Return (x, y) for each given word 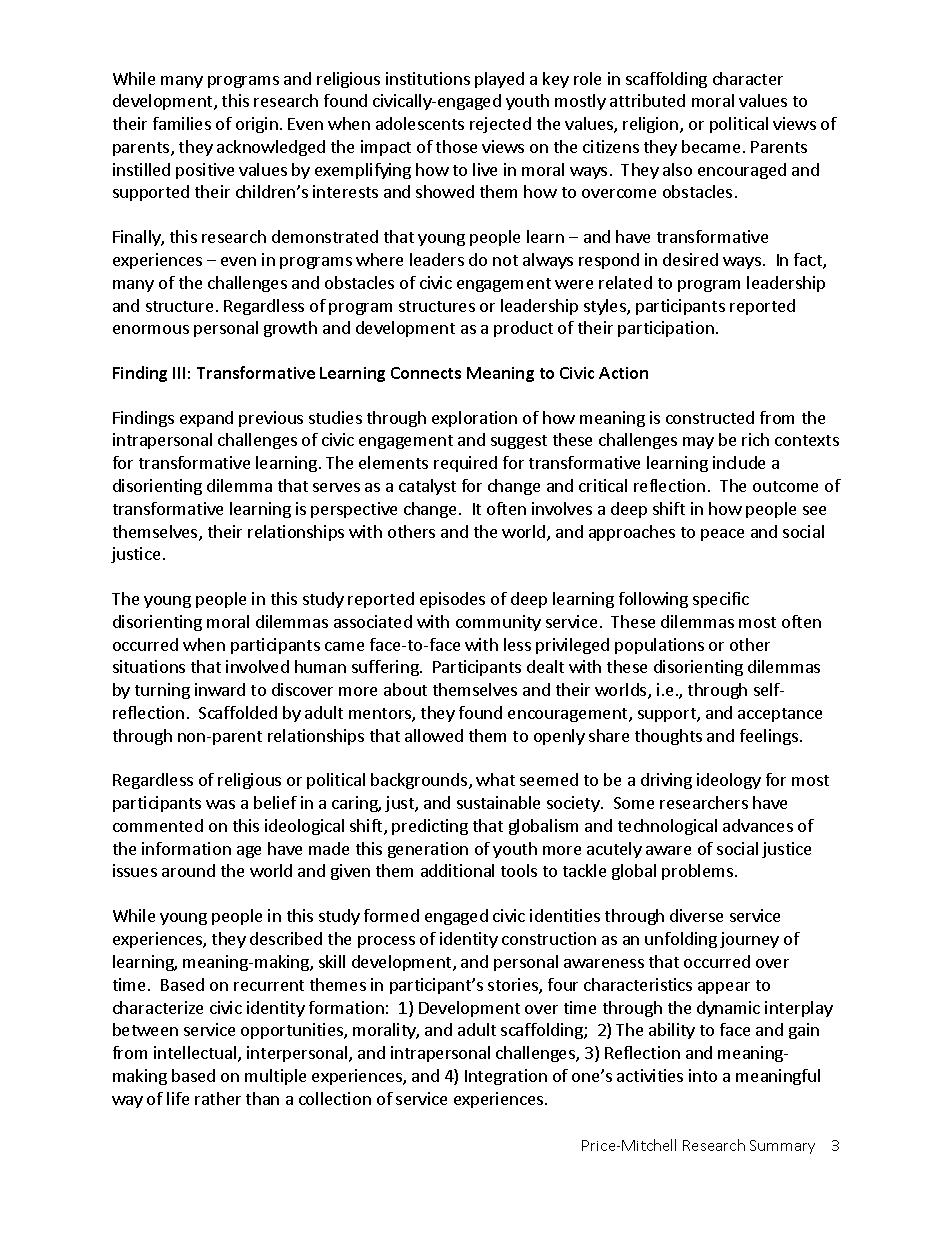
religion (652, 125)
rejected (500, 125)
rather (218, 1098)
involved (257, 666)
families (182, 123)
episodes (452, 600)
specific (721, 600)
